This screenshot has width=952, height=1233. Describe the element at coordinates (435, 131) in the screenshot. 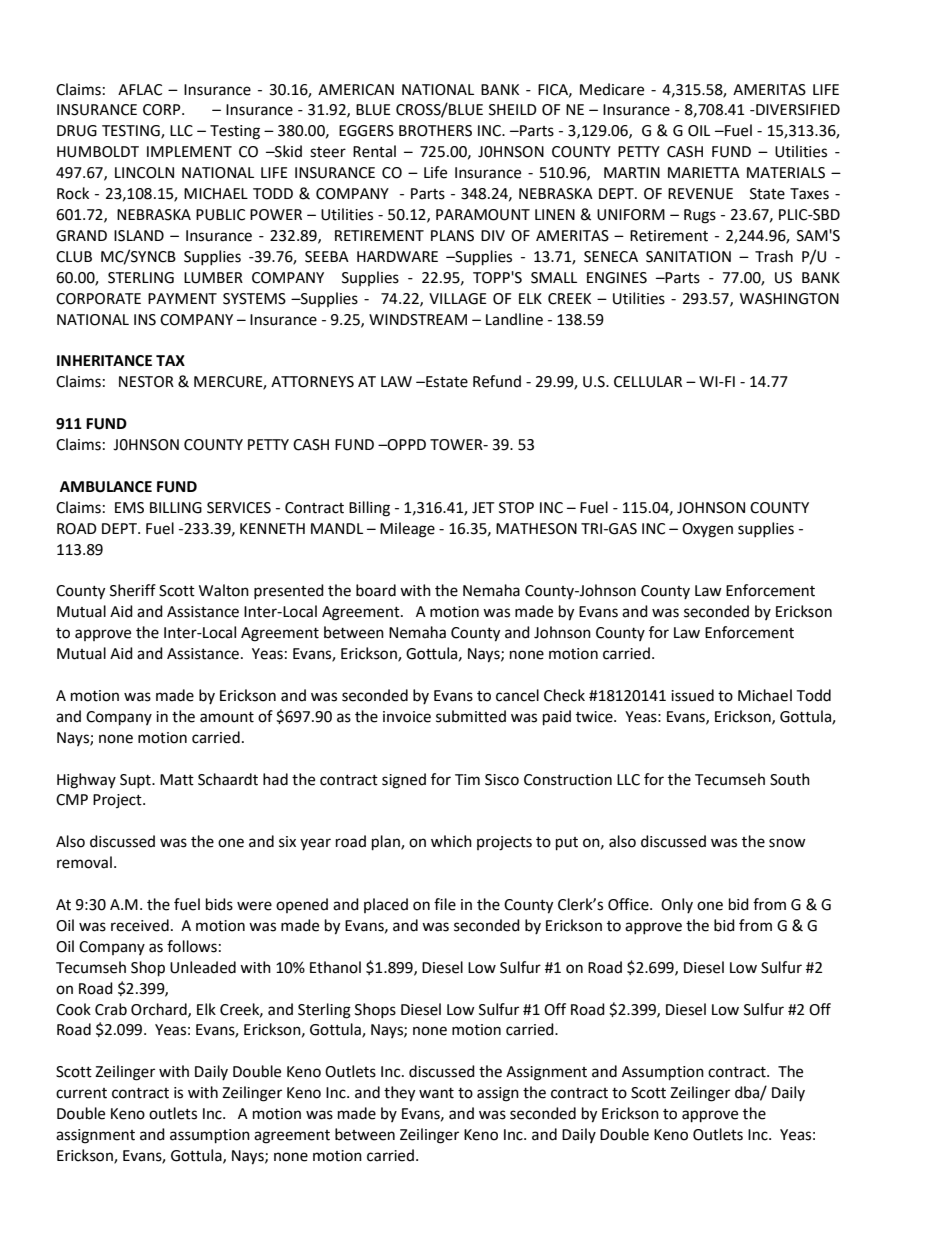

I see `BROTHERS` at that location.
